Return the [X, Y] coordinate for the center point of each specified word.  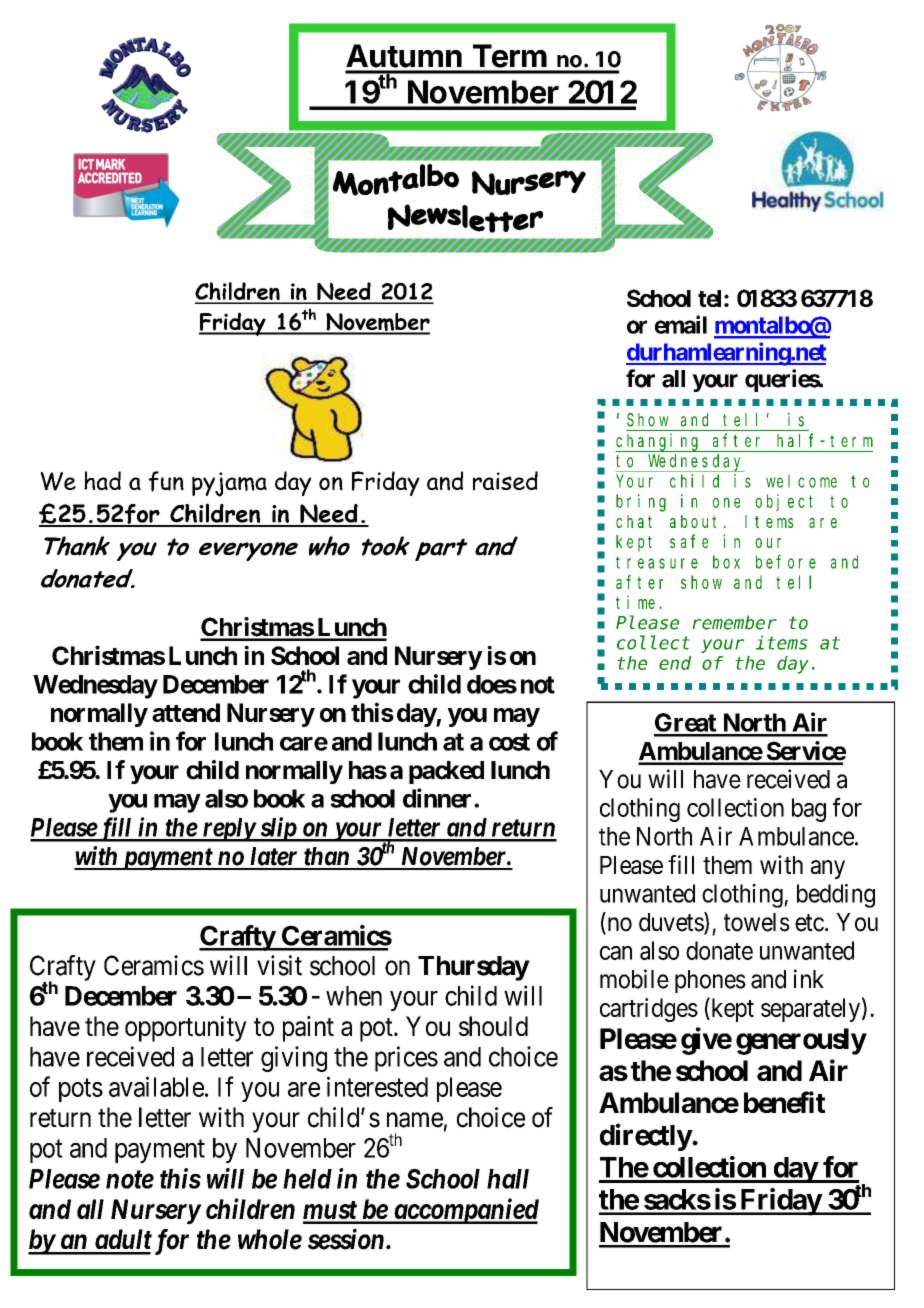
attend [186, 712]
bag [809, 810]
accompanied [465, 1211]
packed [446, 772]
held [307, 1179]
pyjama [229, 484]
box [726, 562]
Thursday [473, 968]
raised [505, 481]
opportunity [186, 1029]
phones [710, 981]
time [638, 602]
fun [166, 481]
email [681, 324]
